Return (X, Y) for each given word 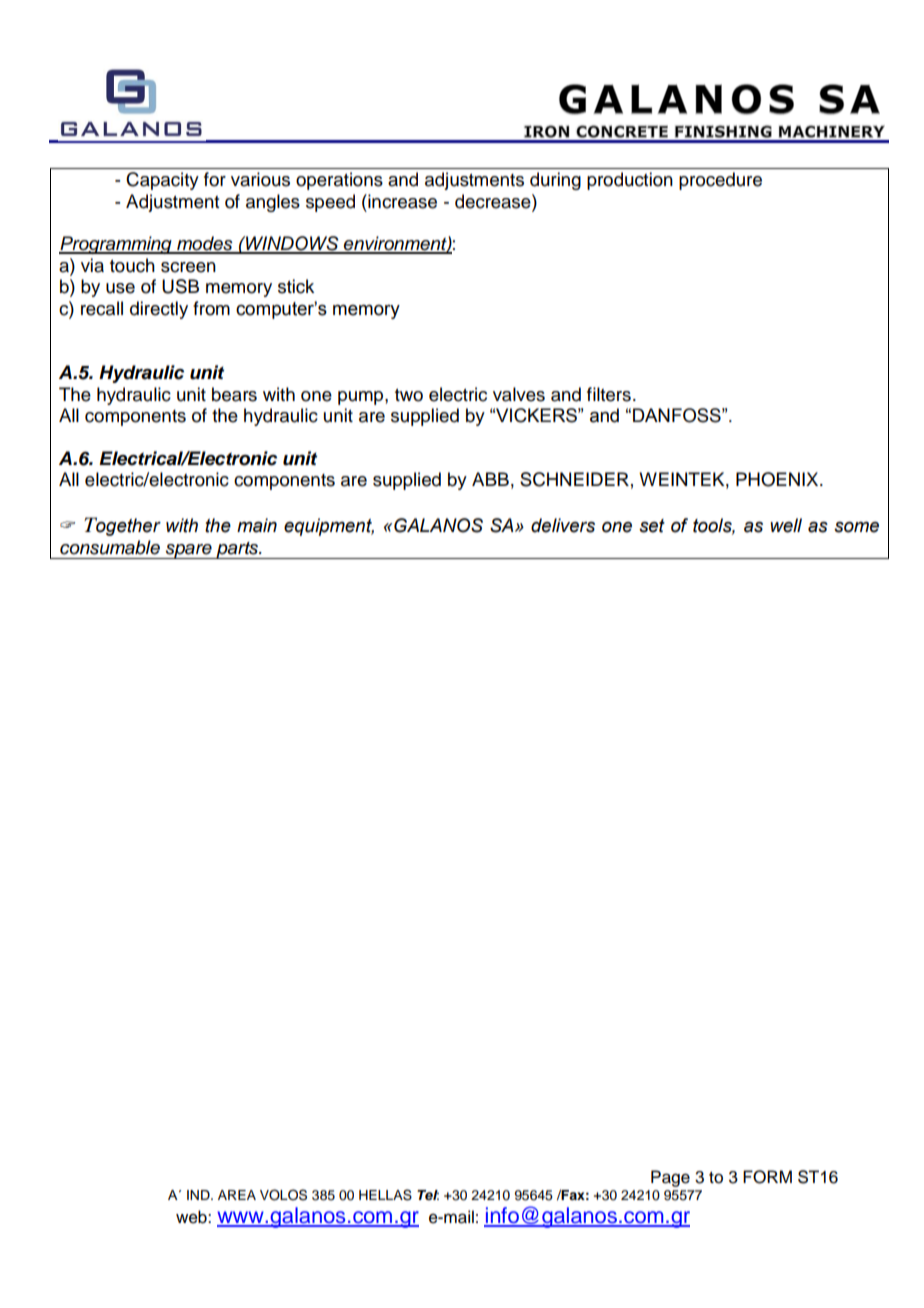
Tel (428, 1195)
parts (237, 550)
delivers (563, 525)
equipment (329, 527)
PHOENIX (778, 479)
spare (188, 551)
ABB (490, 479)
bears (234, 394)
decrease (494, 201)
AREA (237, 1195)
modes (205, 244)
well (786, 525)
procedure (720, 181)
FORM (767, 1177)
